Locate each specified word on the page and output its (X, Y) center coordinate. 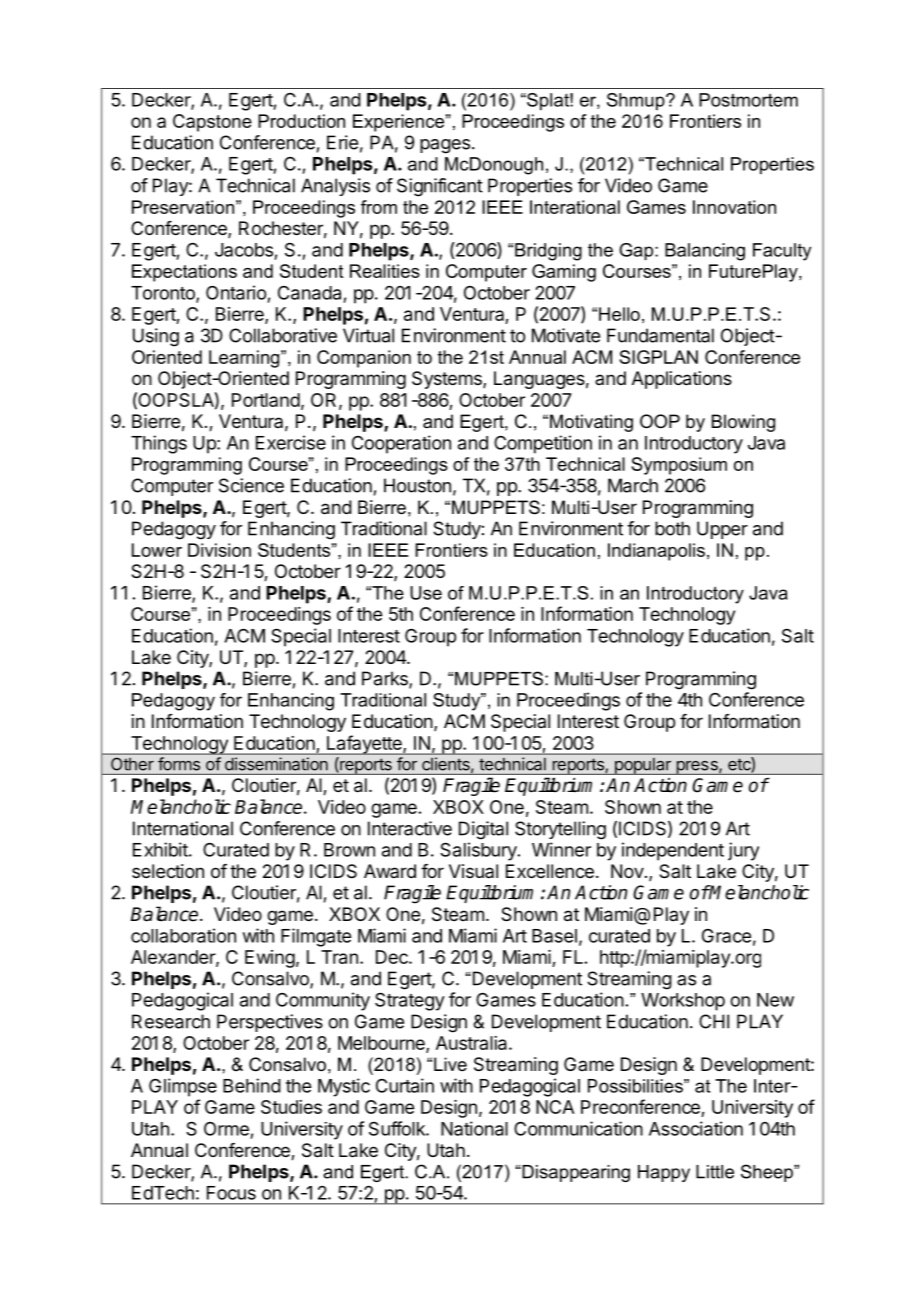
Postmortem (748, 100)
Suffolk (398, 1128)
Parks (386, 679)
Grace (726, 936)
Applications (682, 380)
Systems (448, 380)
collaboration (183, 935)
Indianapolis (656, 552)
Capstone (212, 123)
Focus (231, 1193)
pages (445, 146)
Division (219, 550)
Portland (266, 400)
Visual (473, 871)
